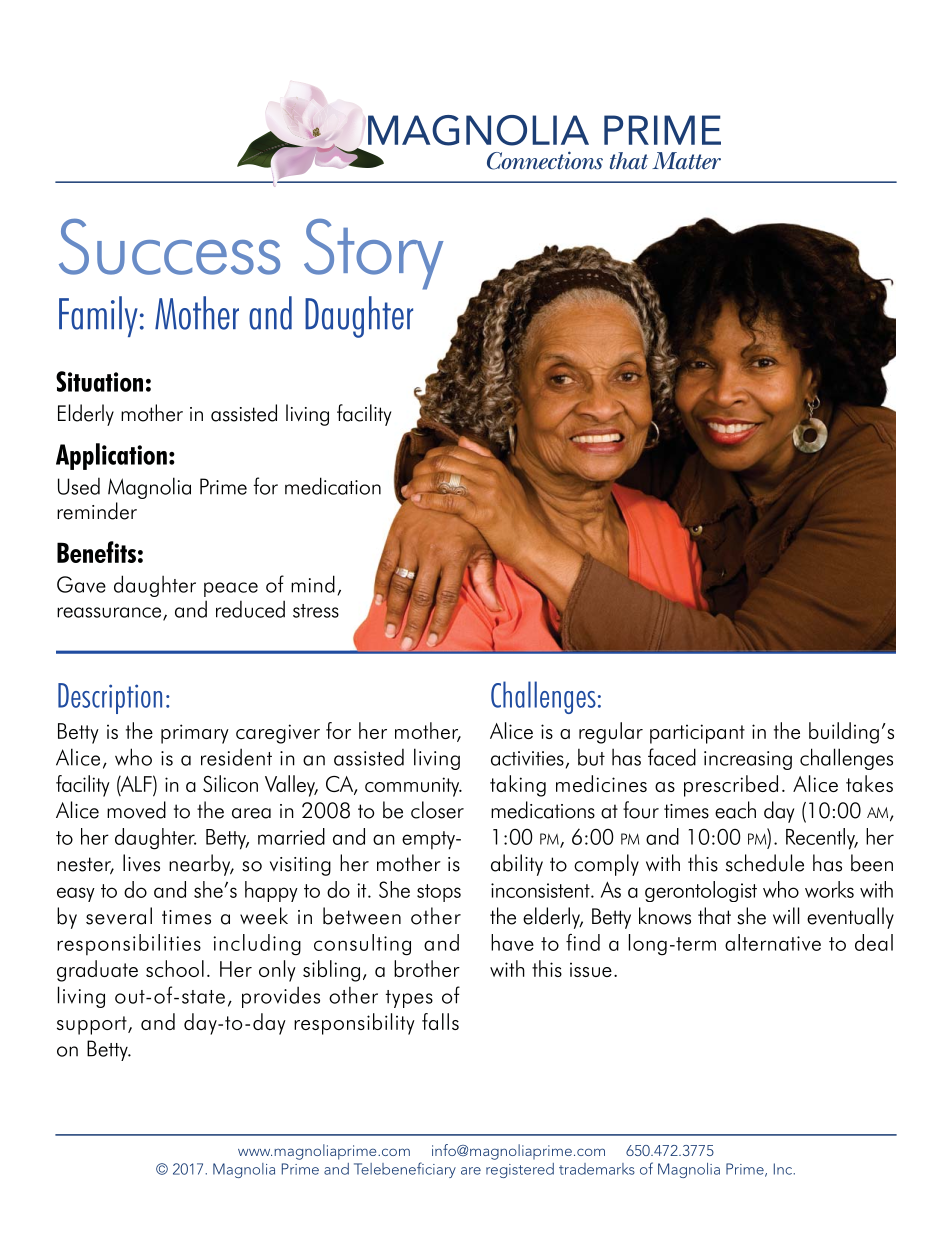 This image has height=1233, width=952. Describe the element at coordinates (765, 863) in the image. I see `schedule` at that location.
